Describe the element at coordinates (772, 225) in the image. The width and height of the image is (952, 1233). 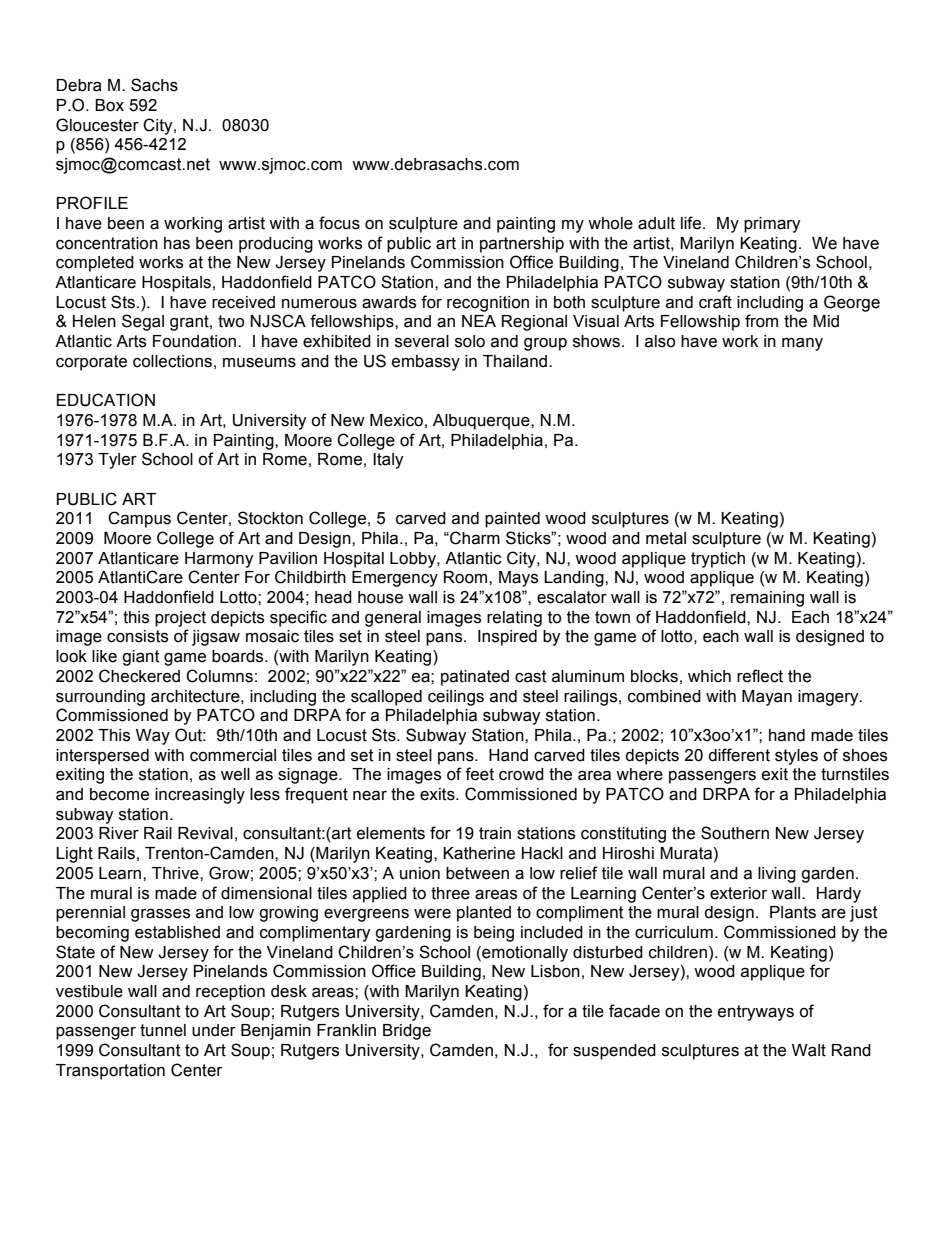
I see `primary` at that location.
